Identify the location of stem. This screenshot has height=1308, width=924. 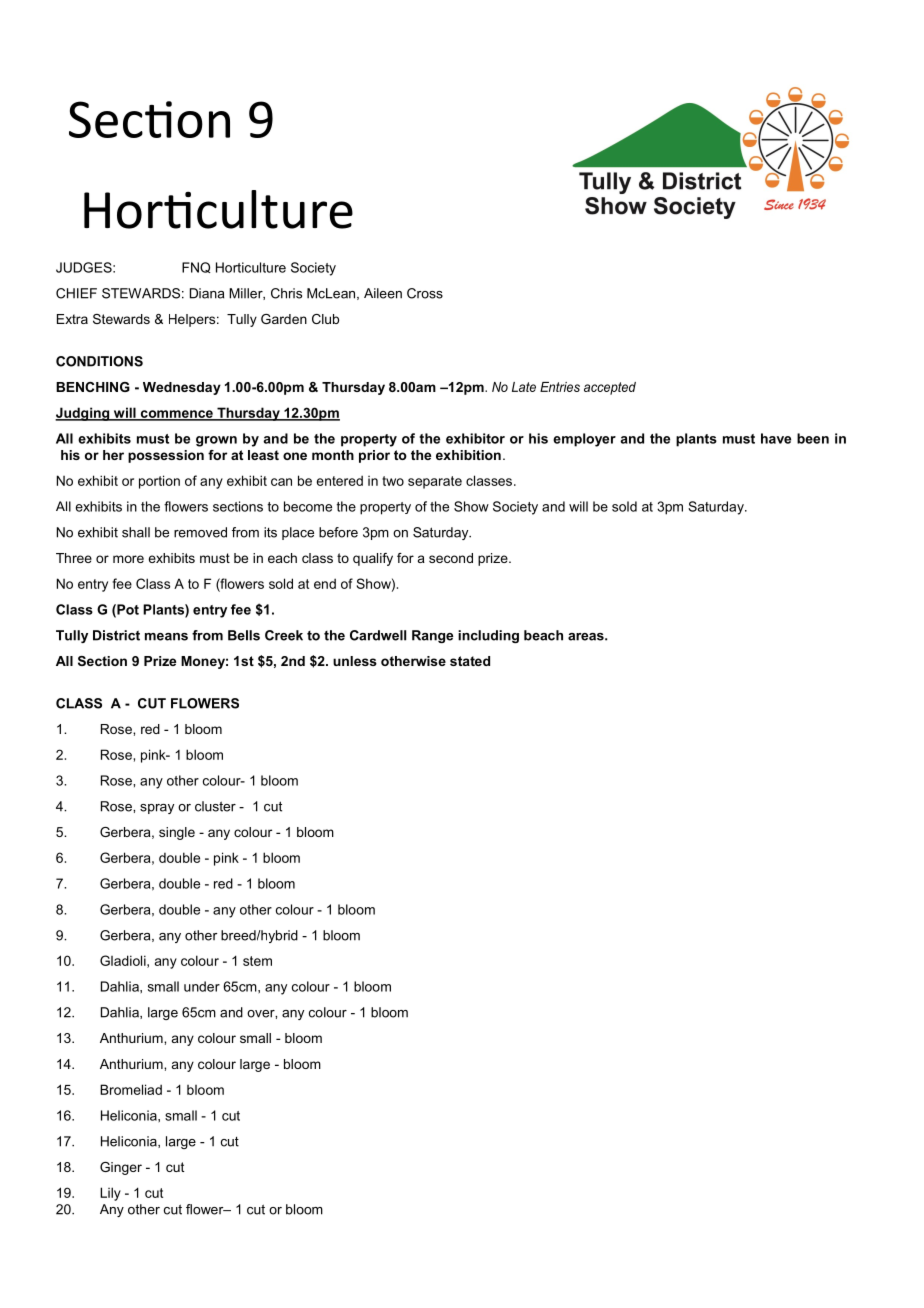
(257, 961).
